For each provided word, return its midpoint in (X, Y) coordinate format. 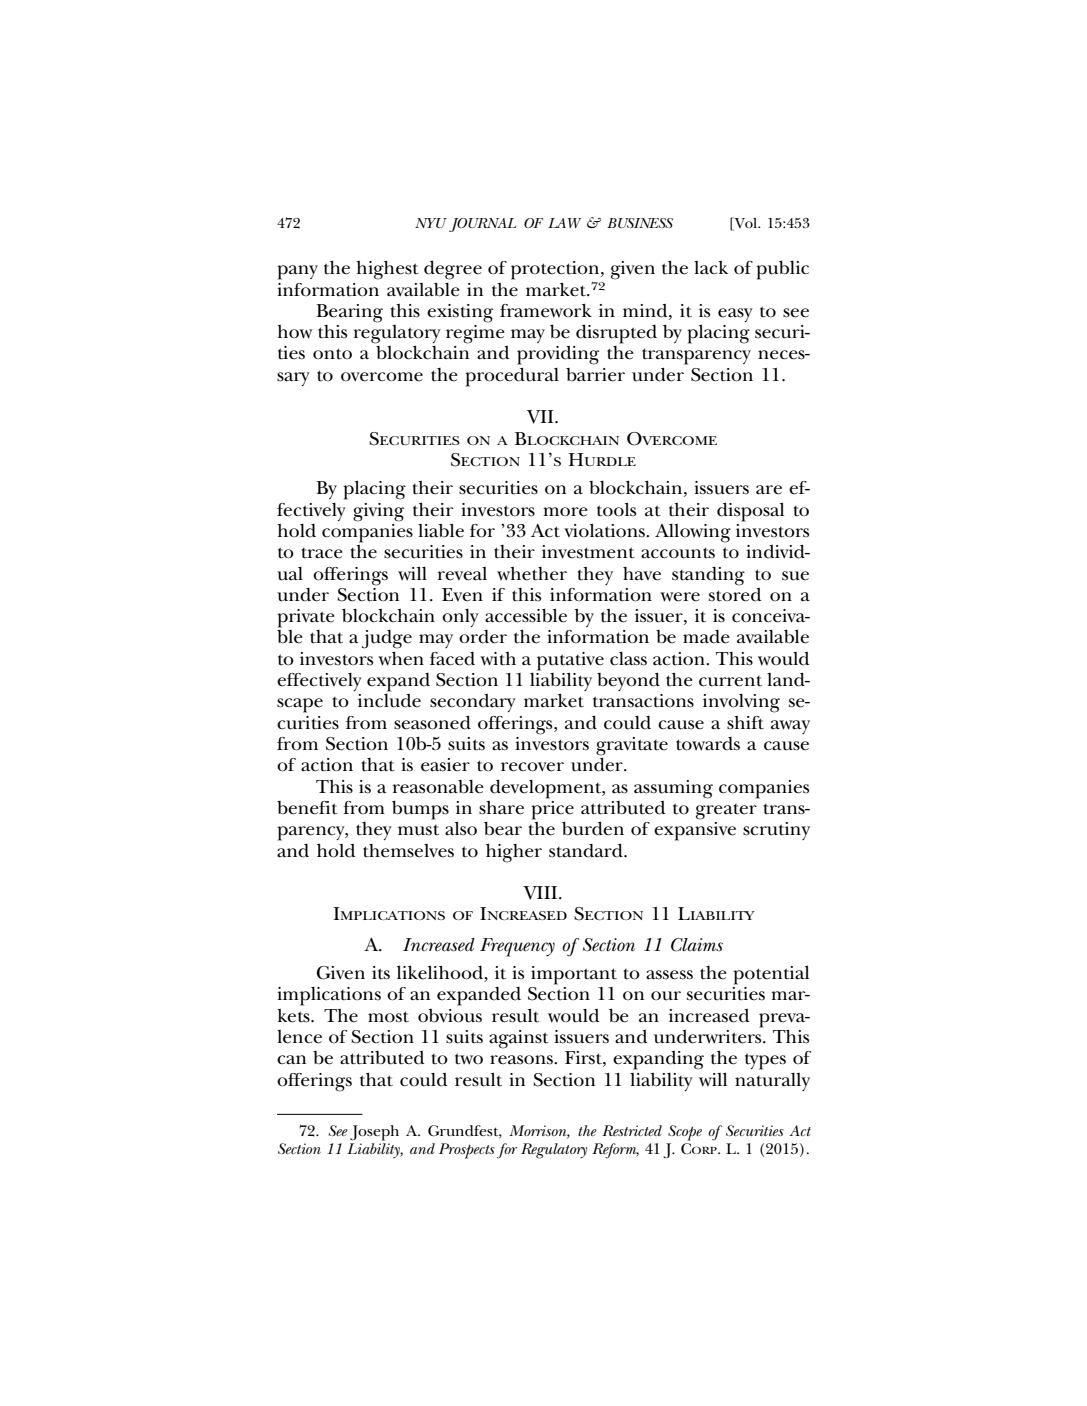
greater (726, 812)
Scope (685, 1133)
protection (556, 270)
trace (322, 553)
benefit (307, 808)
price (552, 809)
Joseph (374, 1133)
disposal (750, 512)
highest (387, 270)
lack (711, 268)
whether (532, 574)
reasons (522, 1060)
